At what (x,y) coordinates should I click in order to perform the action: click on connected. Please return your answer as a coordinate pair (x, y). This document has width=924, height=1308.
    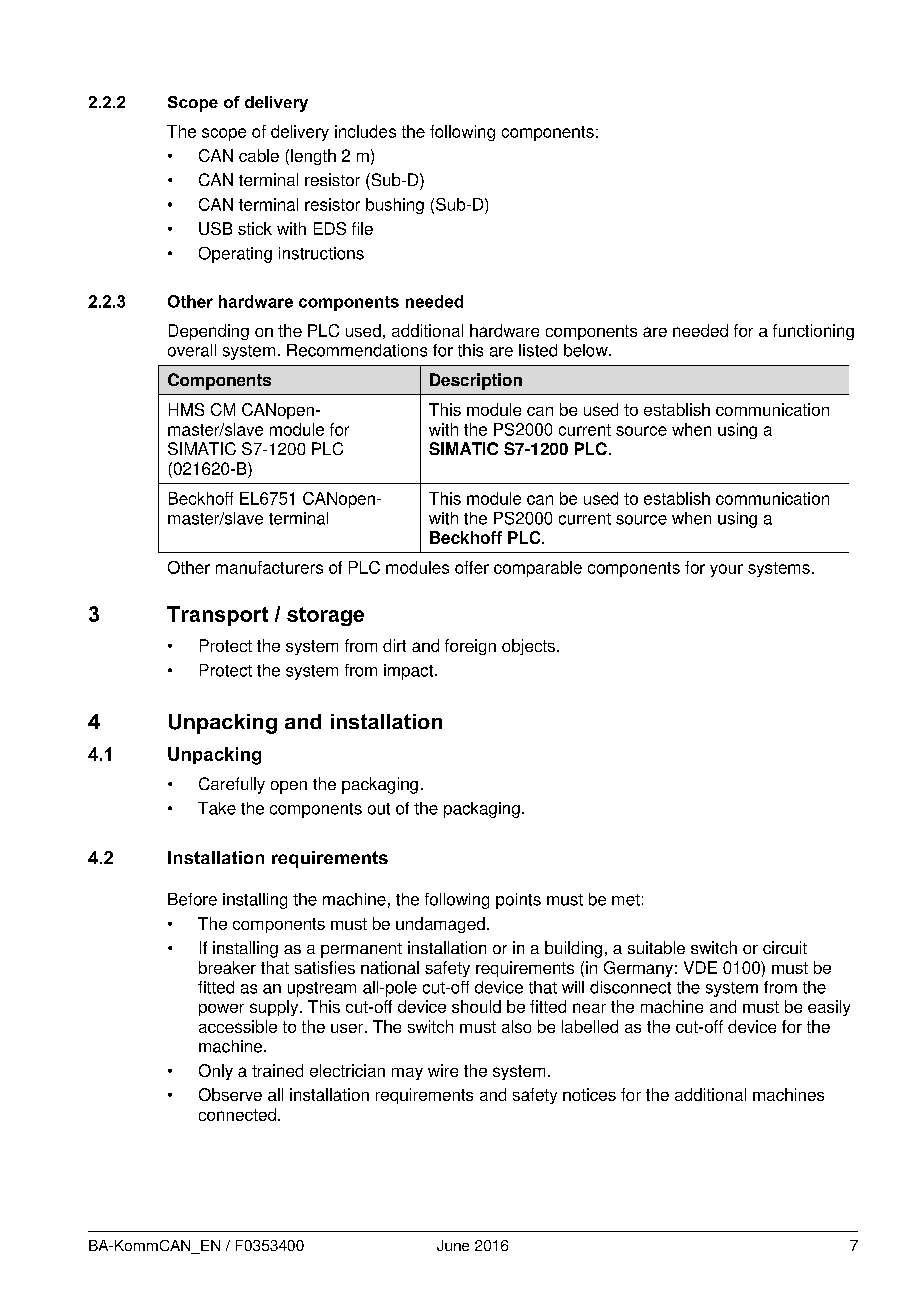
    Looking at the image, I should click on (237, 1114).
